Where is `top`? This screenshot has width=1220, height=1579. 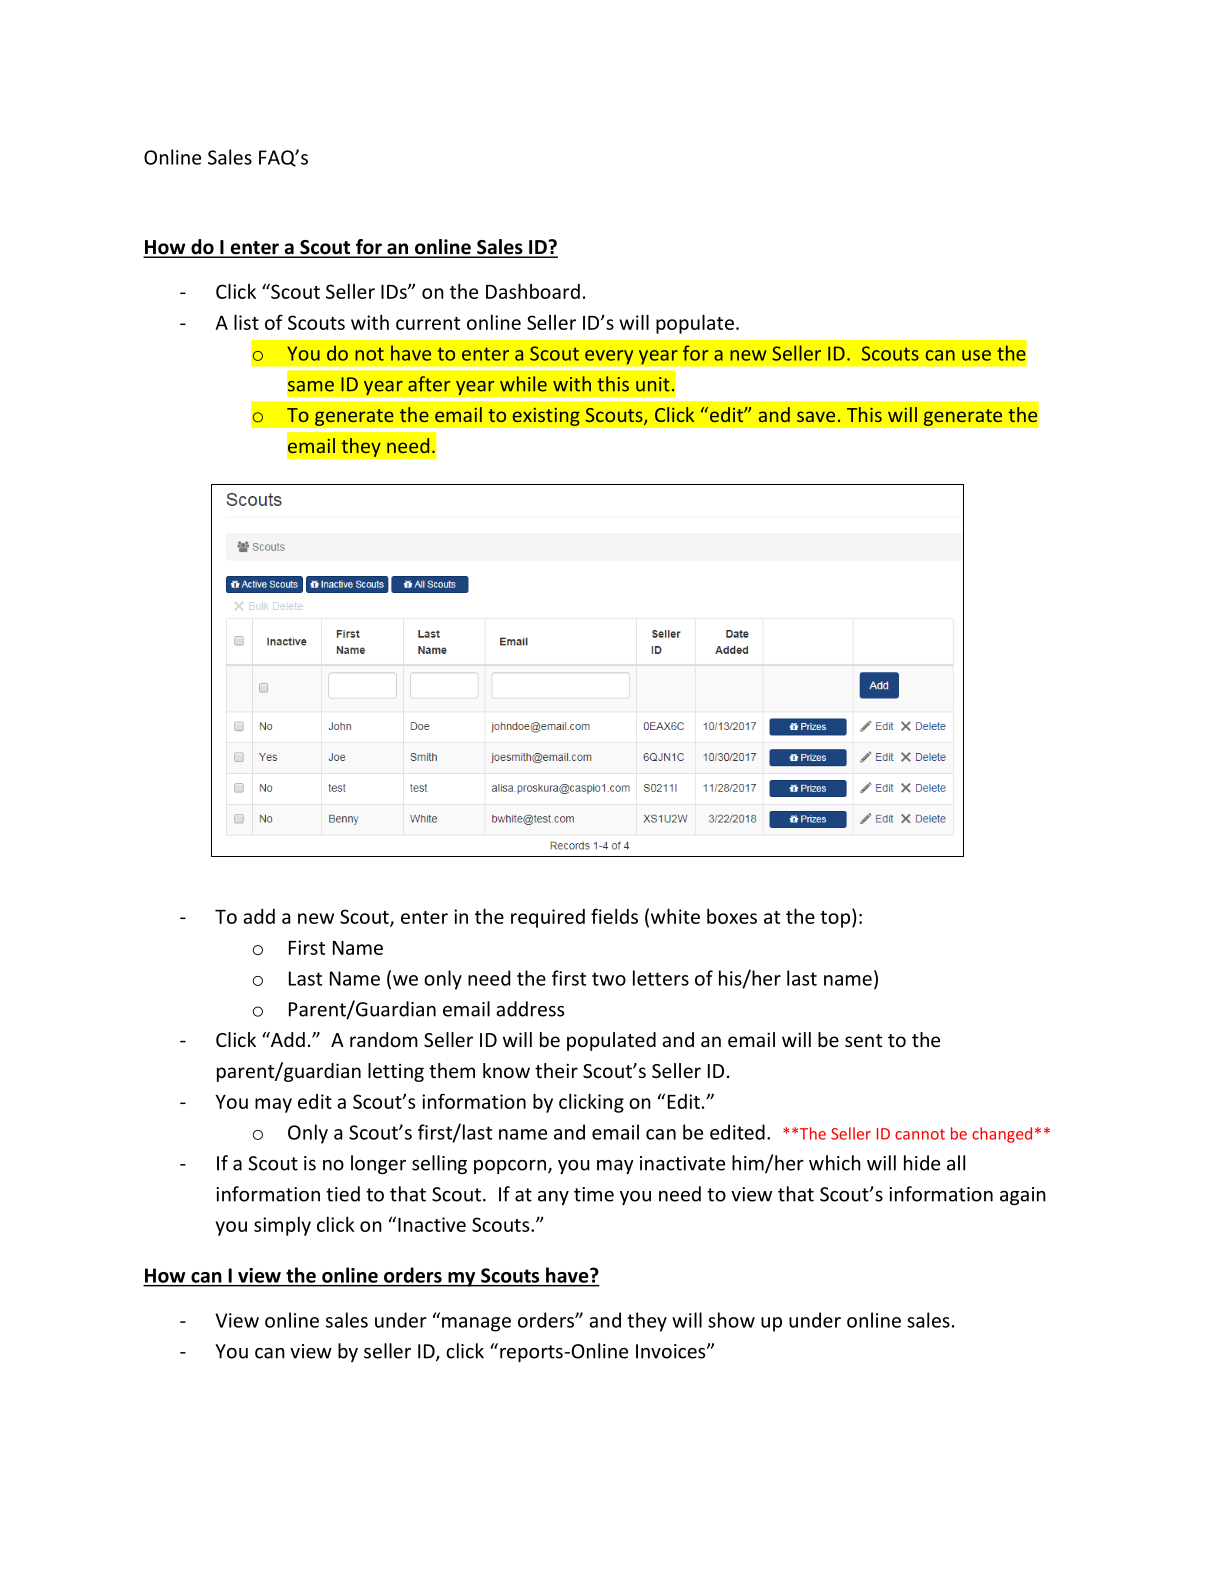 top is located at coordinates (836, 918).
